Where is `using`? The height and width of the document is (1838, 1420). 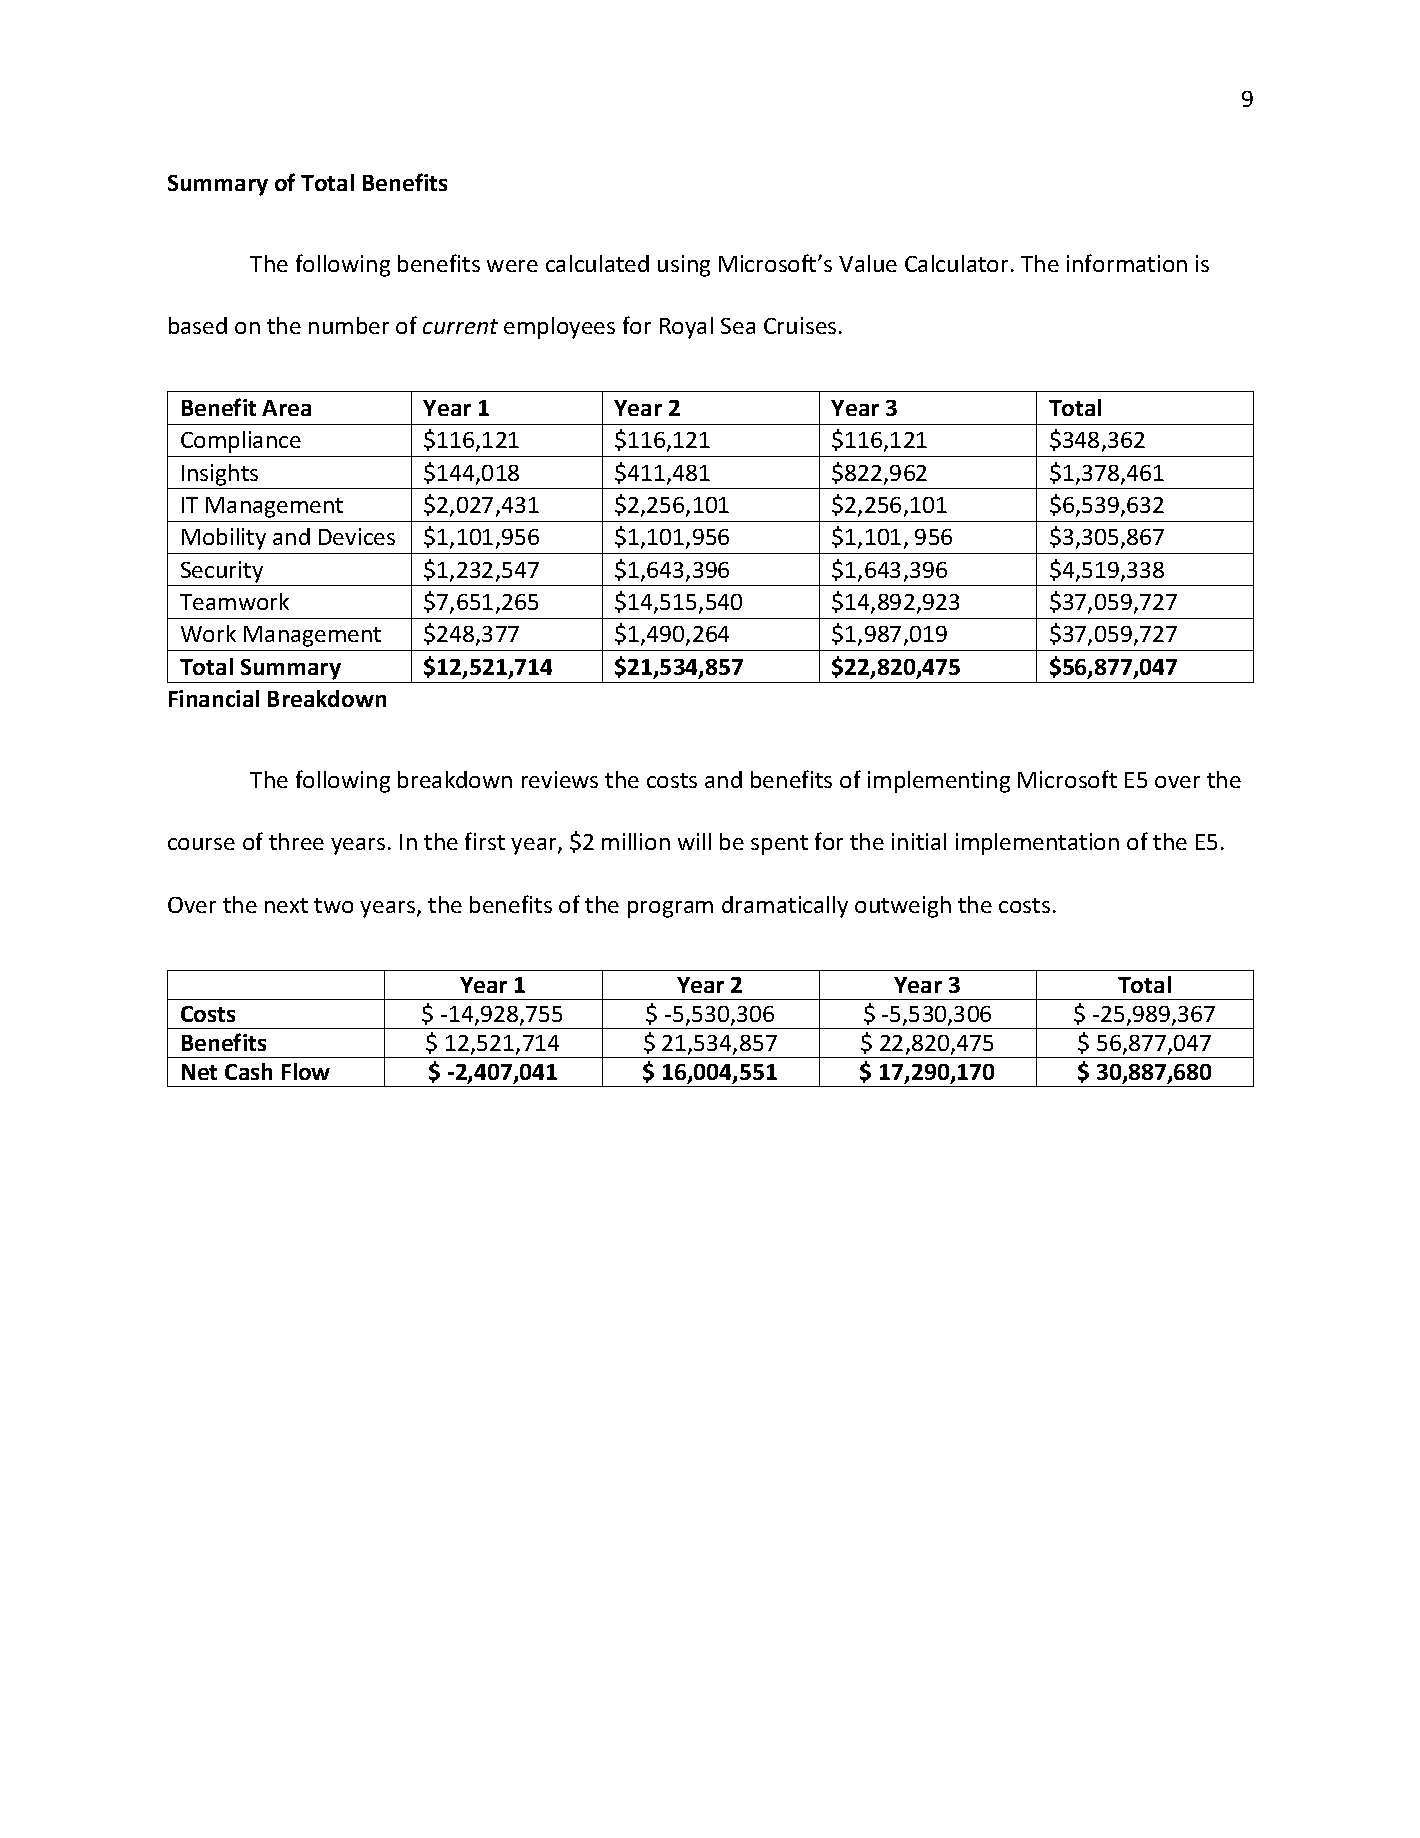 using is located at coordinates (684, 266).
